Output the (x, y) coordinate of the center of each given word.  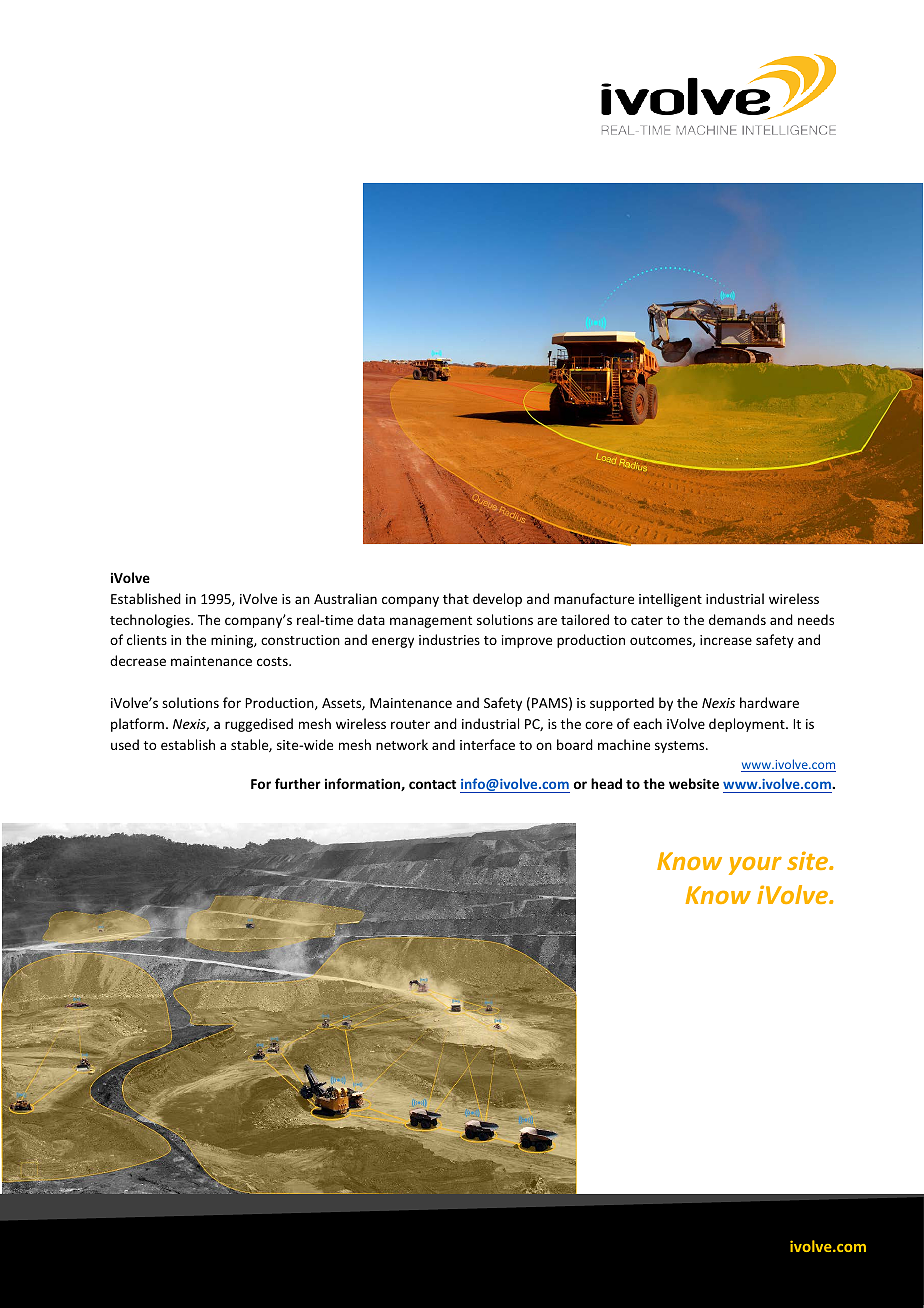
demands (737, 619)
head (606, 783)
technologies (151, 621)
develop (497, 600)
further (298, 783)
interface (487, 744)
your (755, 866)
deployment (748, 725)
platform (137, 725)
